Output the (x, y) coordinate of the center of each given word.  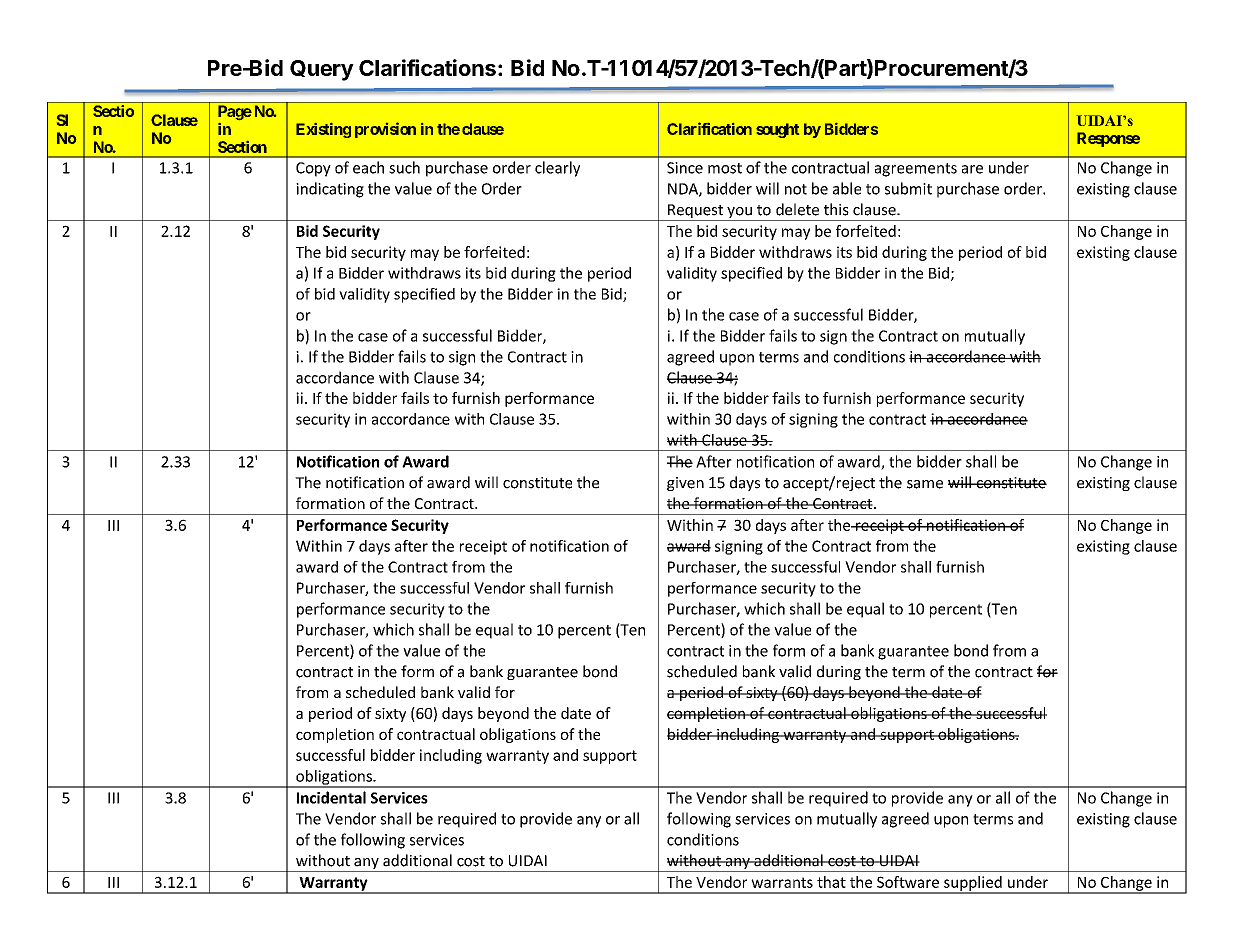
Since (685, 168)
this (836, 209)
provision (385, 130)
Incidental (331, 797)
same (925, 484)
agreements (916, 170)
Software (908, 882)
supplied (973, 884)
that (831, 882)
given (685, 484)
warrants (782, 882)
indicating (330, 190)
